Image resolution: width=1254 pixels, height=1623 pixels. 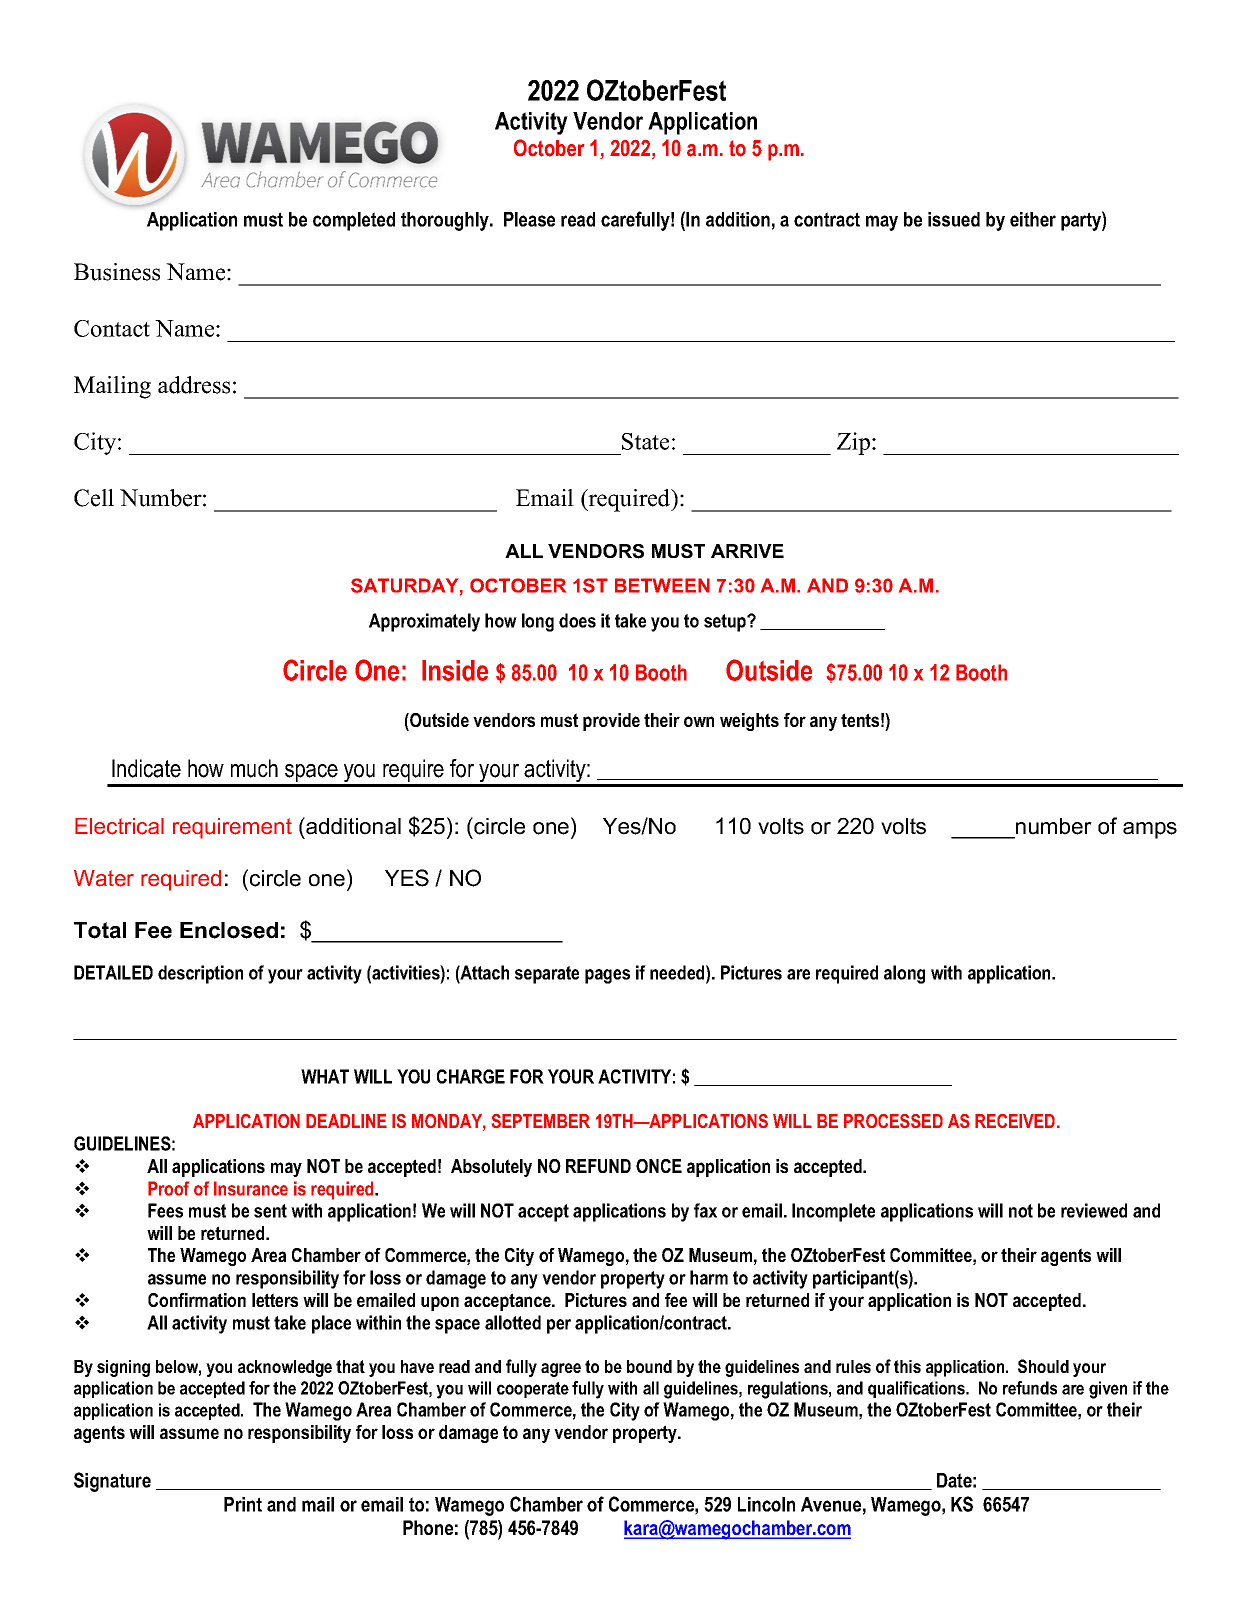 I want to click on Zip, so click(x=855, y=443).
